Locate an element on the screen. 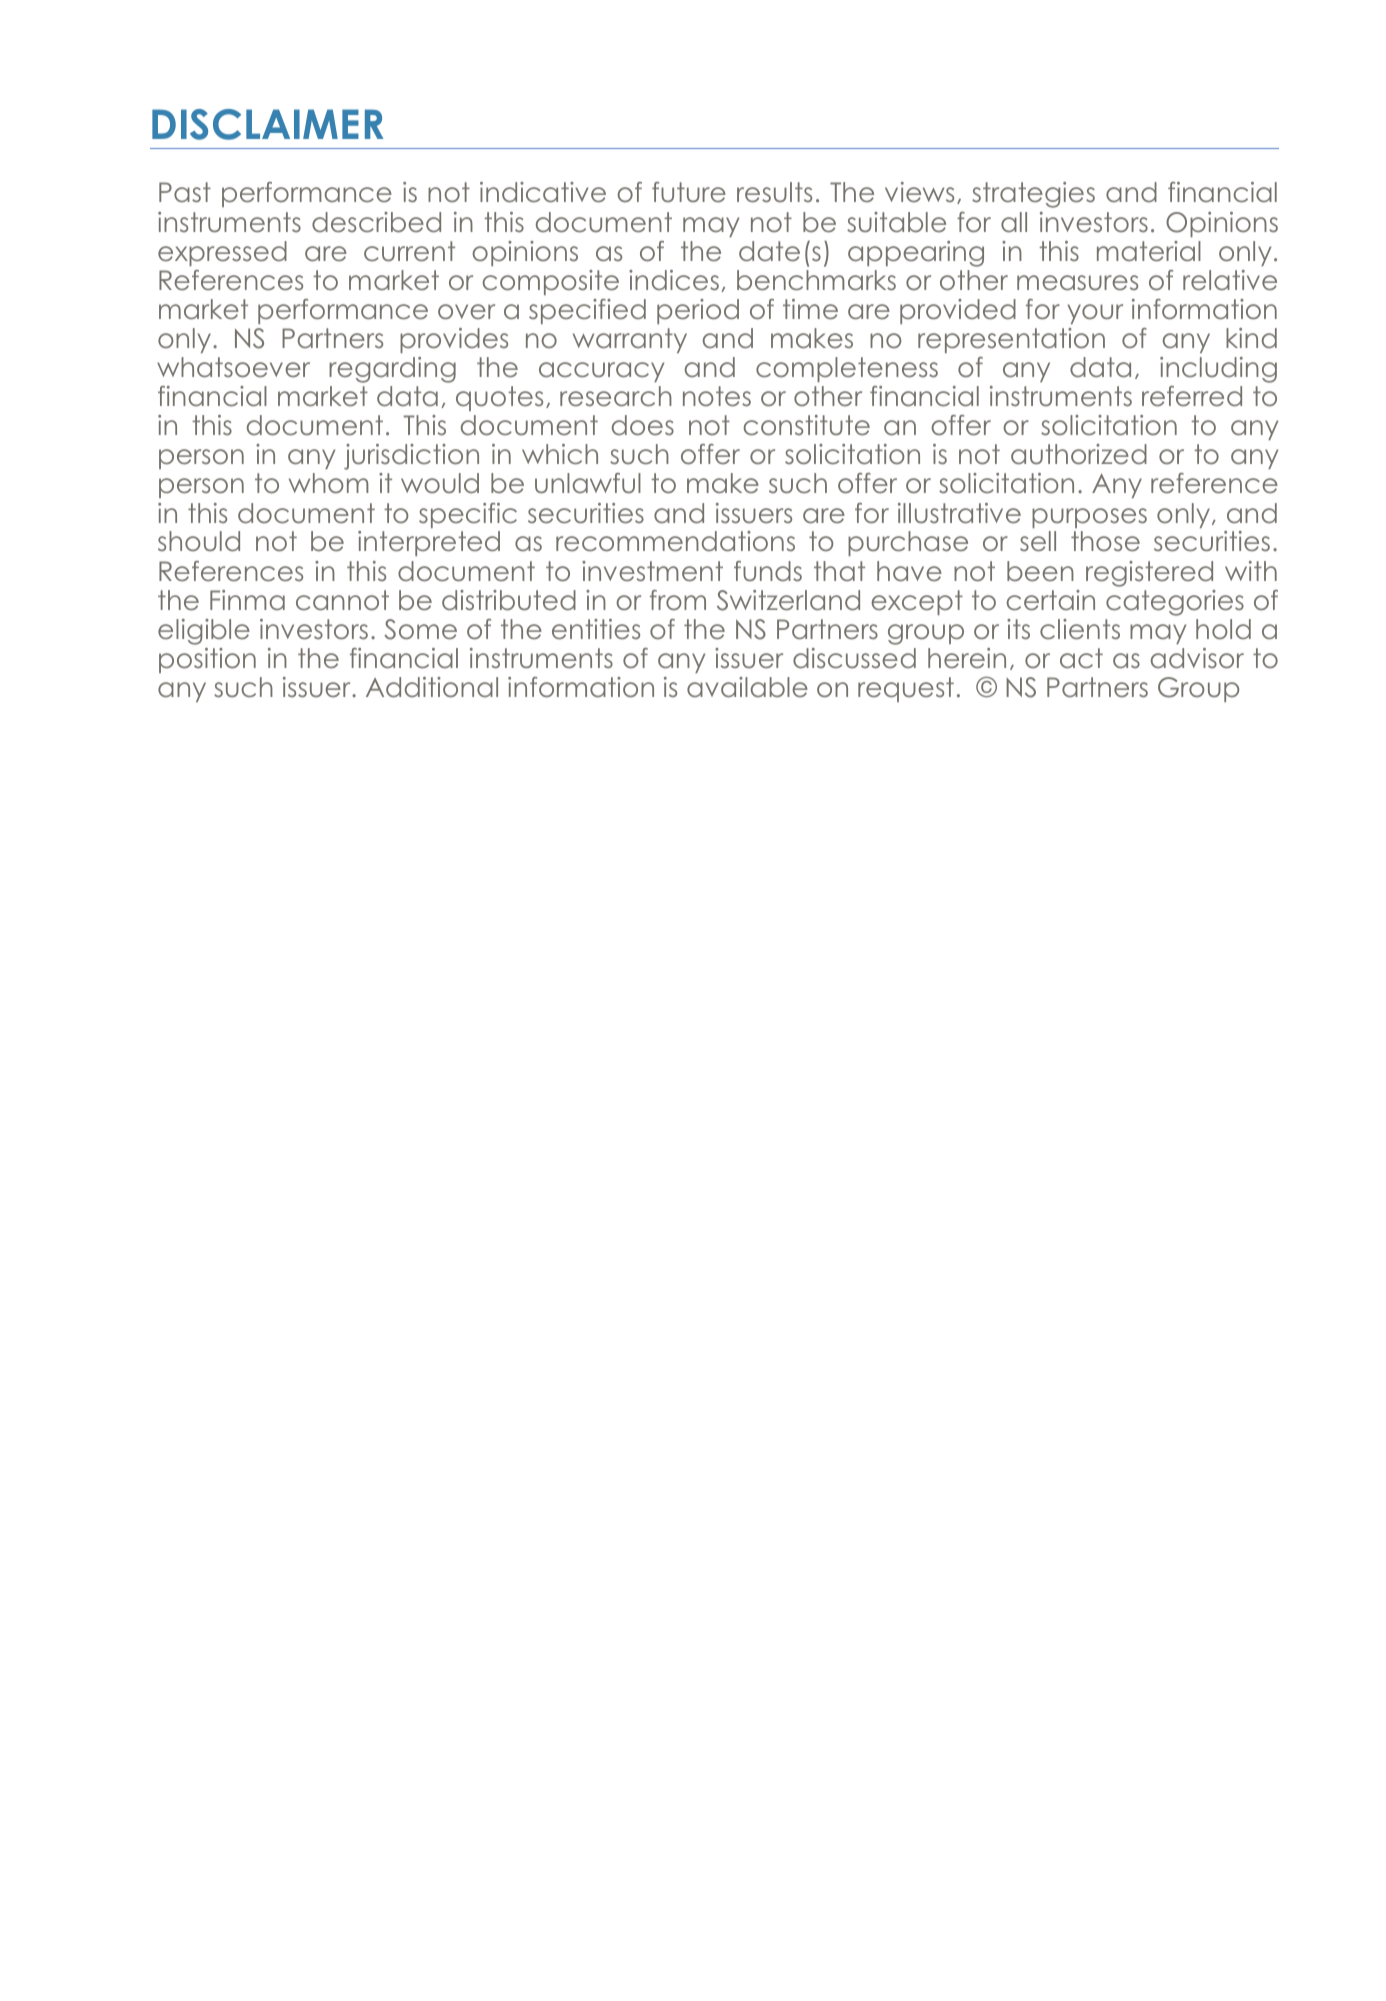 Image resolution: width=1386 pixels, height=2001 pixels. indices is located at coordinates (674, 280).
